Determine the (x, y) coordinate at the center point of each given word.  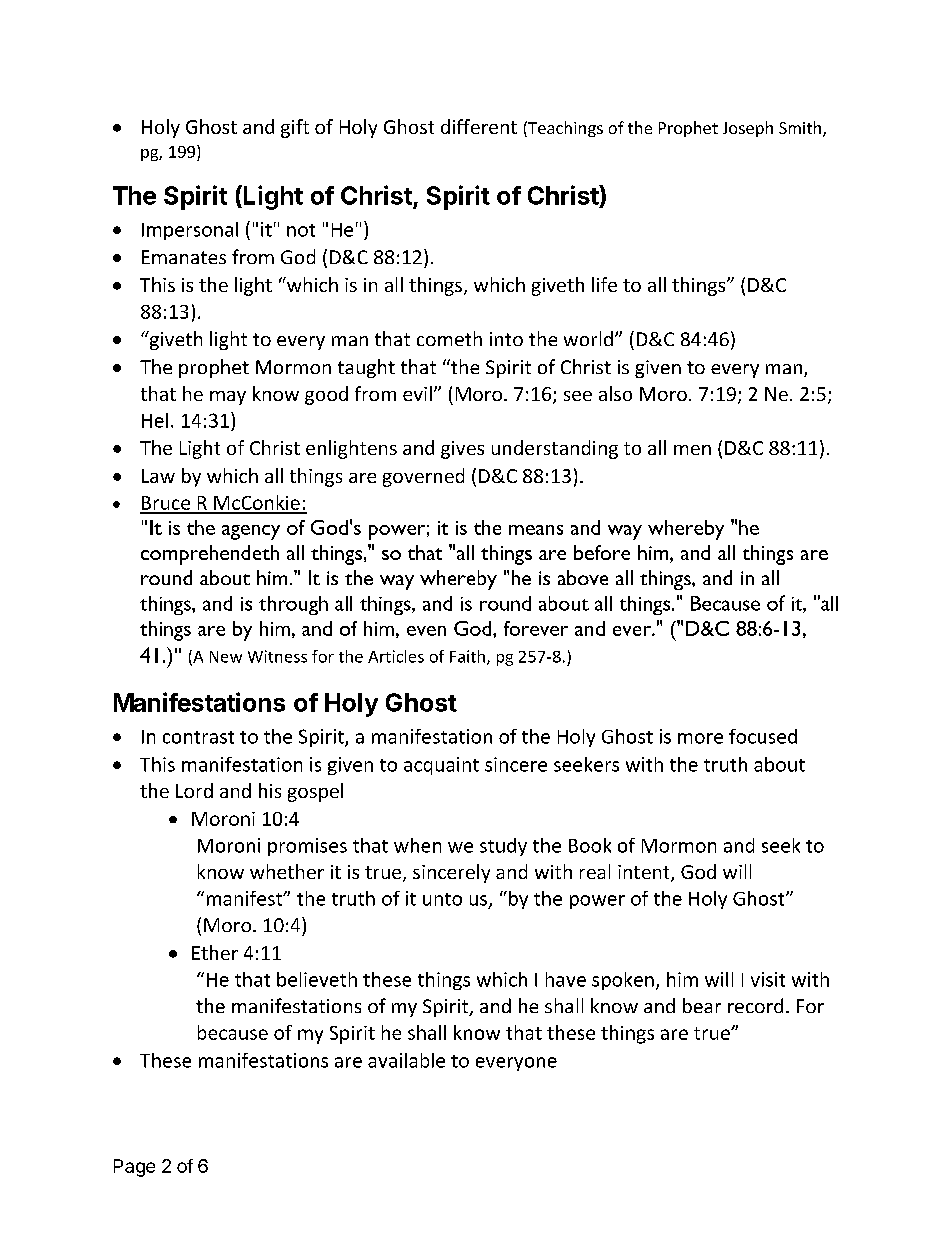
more (700, 738)
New (226, 657)
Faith (467, 656)
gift (295, 128)
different (479, 126)
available (406, 1060)
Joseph (748, 129)
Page (134, 1168)
